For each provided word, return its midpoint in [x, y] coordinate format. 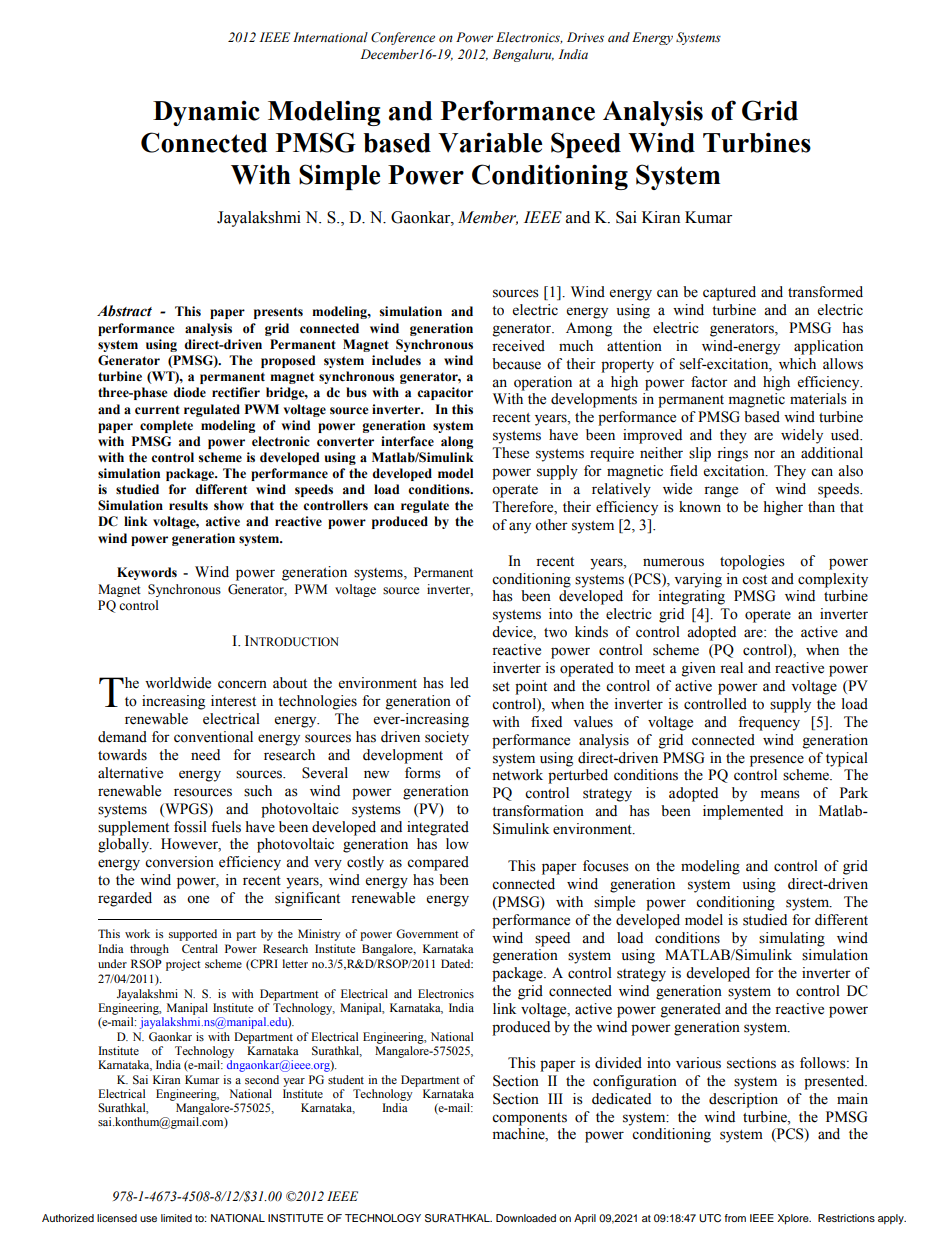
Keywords [147, 573]
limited [176, 1218]
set [501, 687]
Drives [585, 37]
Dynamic [206, 113]
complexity [833, 580]
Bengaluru [523, 55]
